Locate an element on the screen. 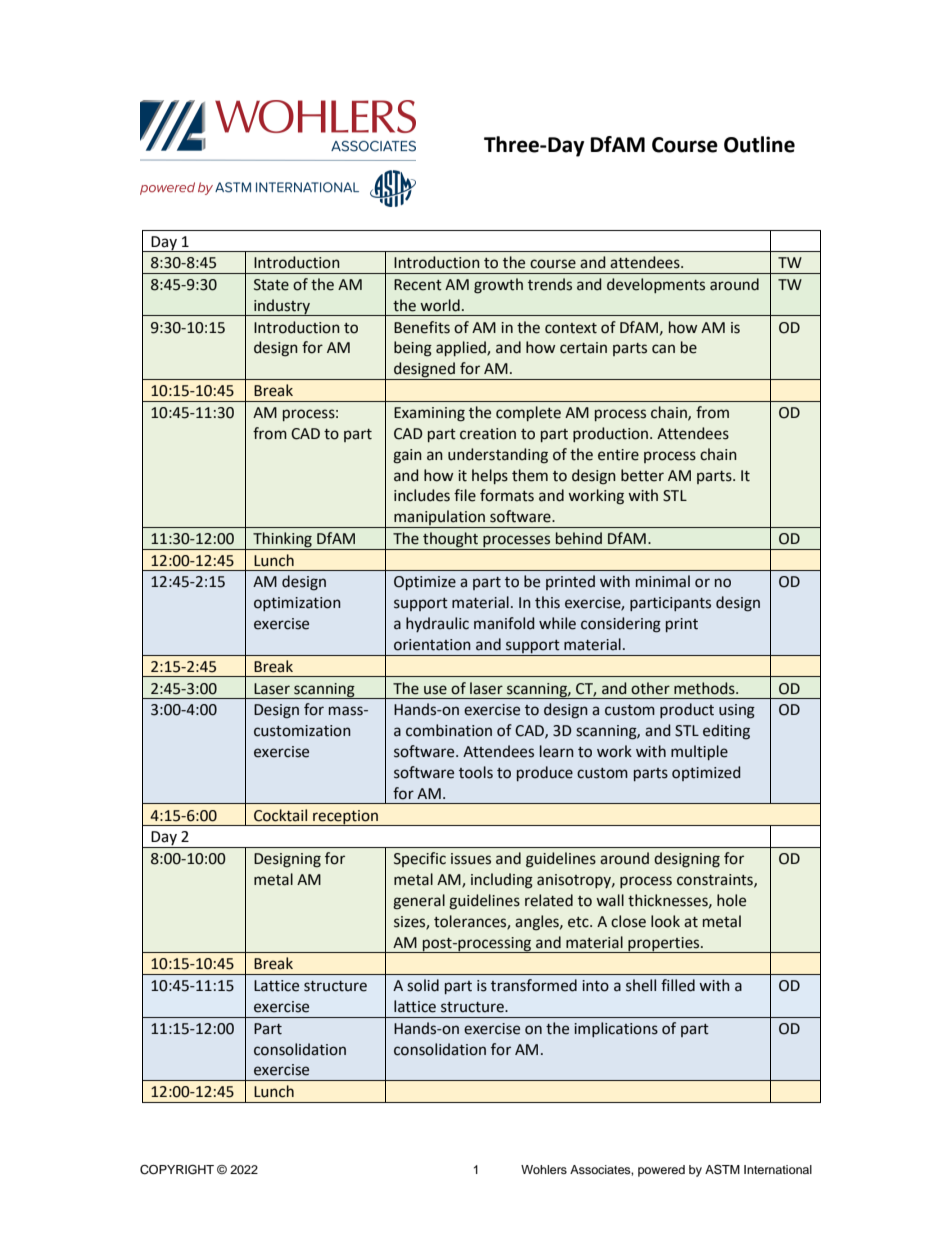 The width and height of the screenshot is (952, 1233). Outline is located at coordinates (759, 144).
